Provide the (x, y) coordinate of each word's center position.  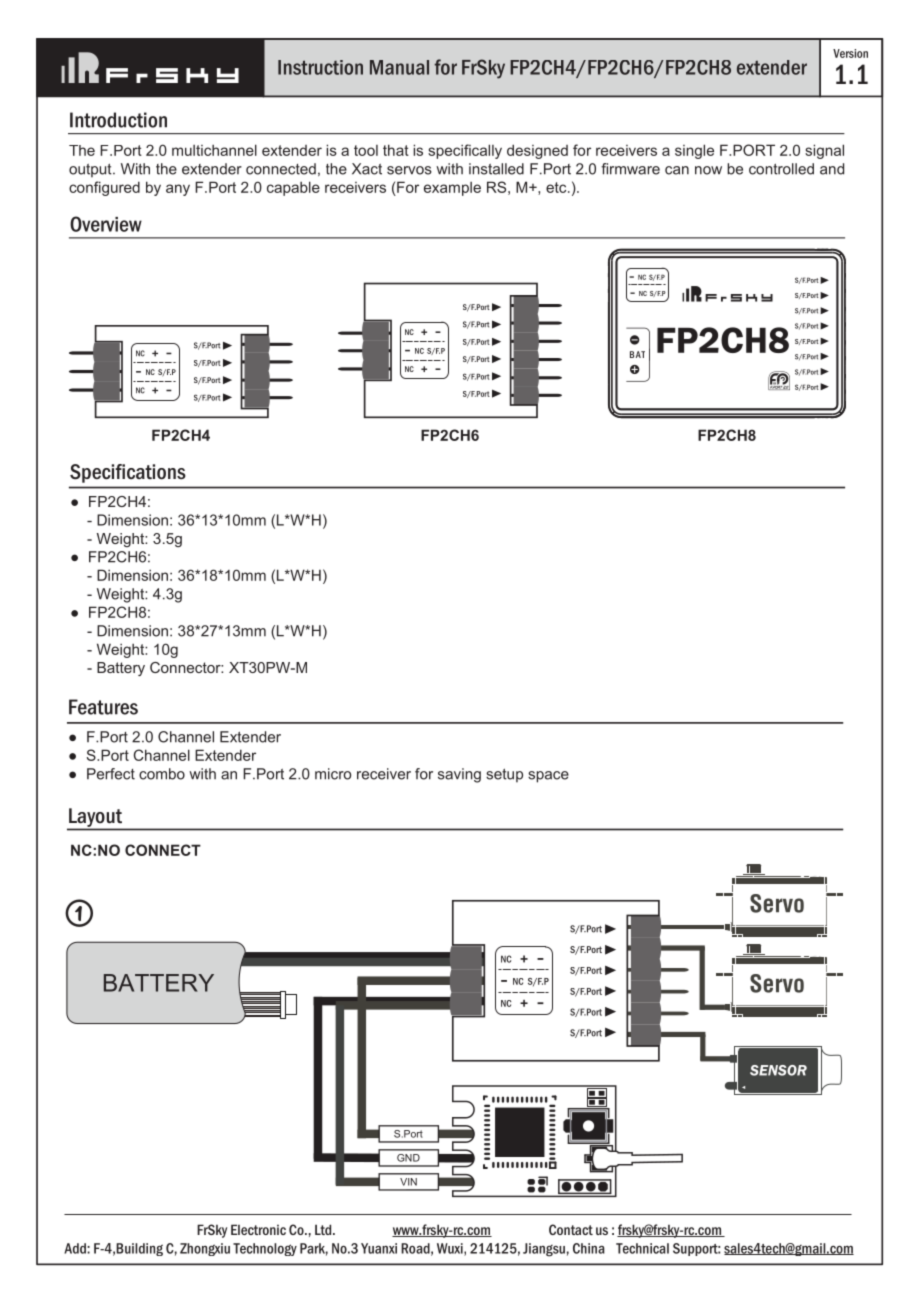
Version (850, 53)
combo (162, 774)
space (548, 777)
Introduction (118, 120)
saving (459, 775)
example (452, 189)
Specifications (128, 473)
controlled (781, 169)
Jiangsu (544, 1250)
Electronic (258, 1229)
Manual (399, 67)
